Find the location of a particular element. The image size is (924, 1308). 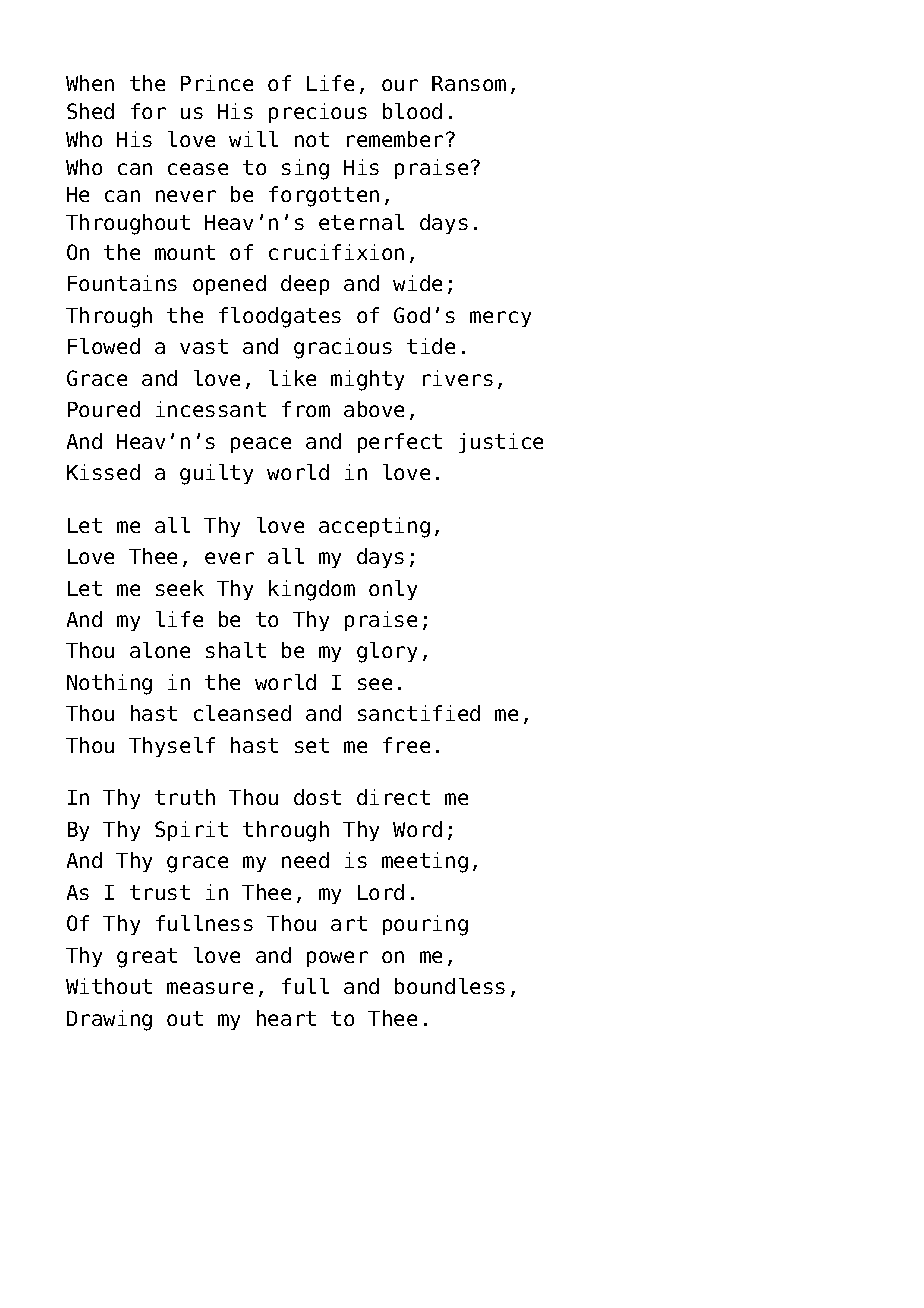

Ransom is located at coordinates (469, 83).
